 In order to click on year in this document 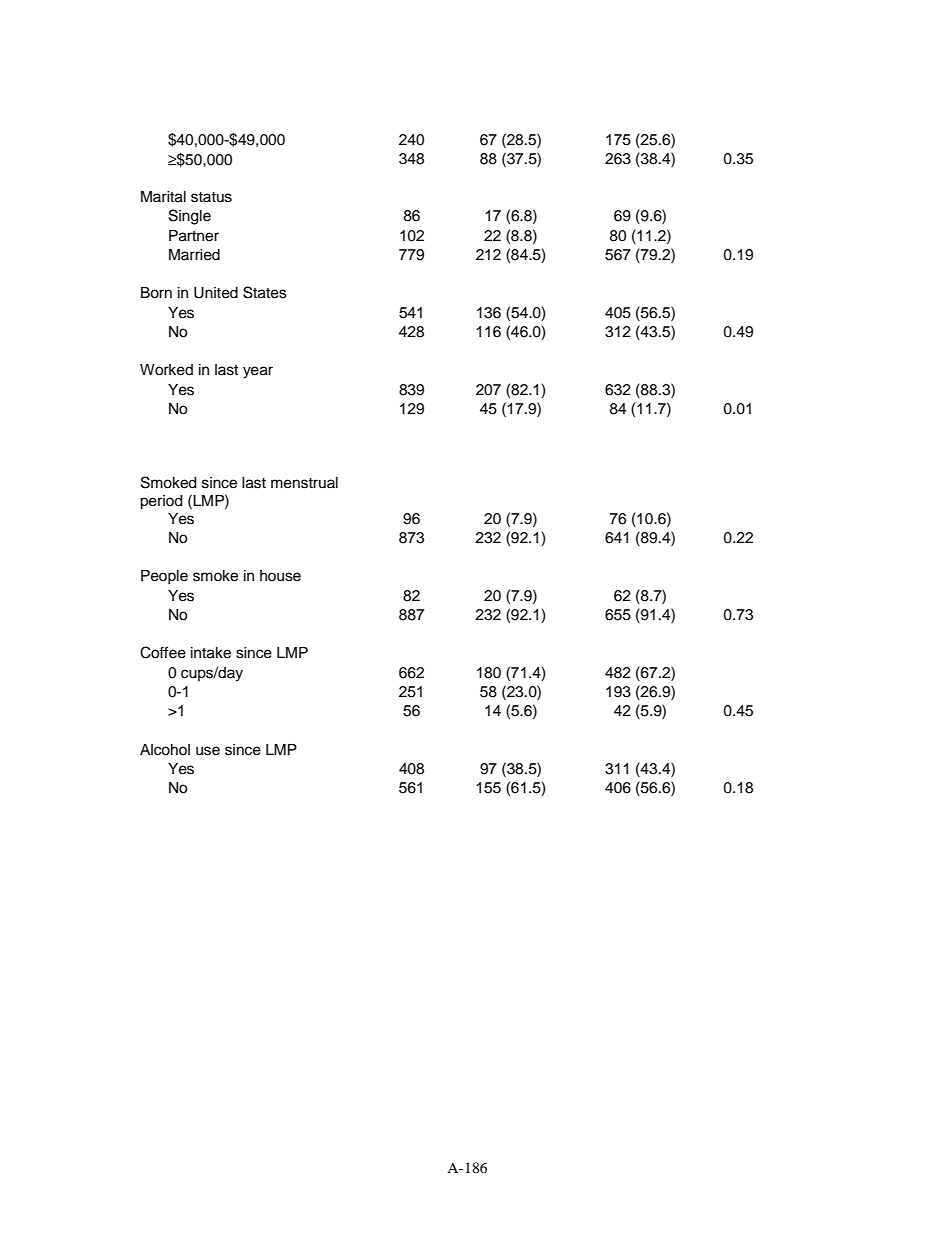, I will do `click(258, 372)`.
